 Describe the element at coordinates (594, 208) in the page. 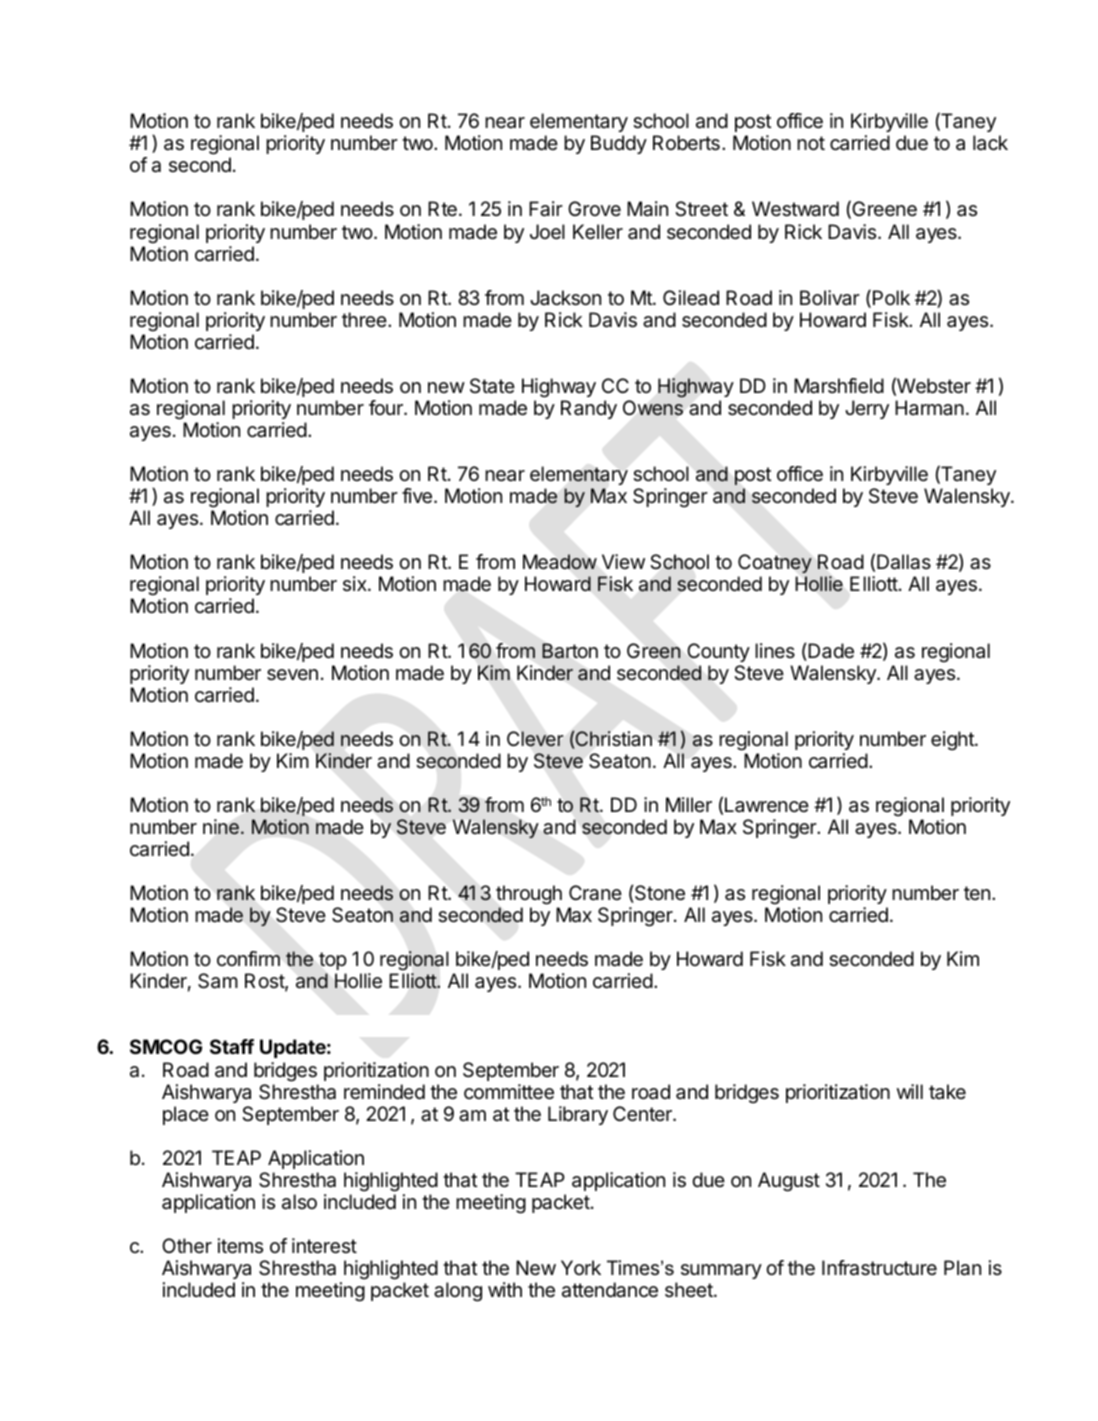

I see `Grove` at that location.
